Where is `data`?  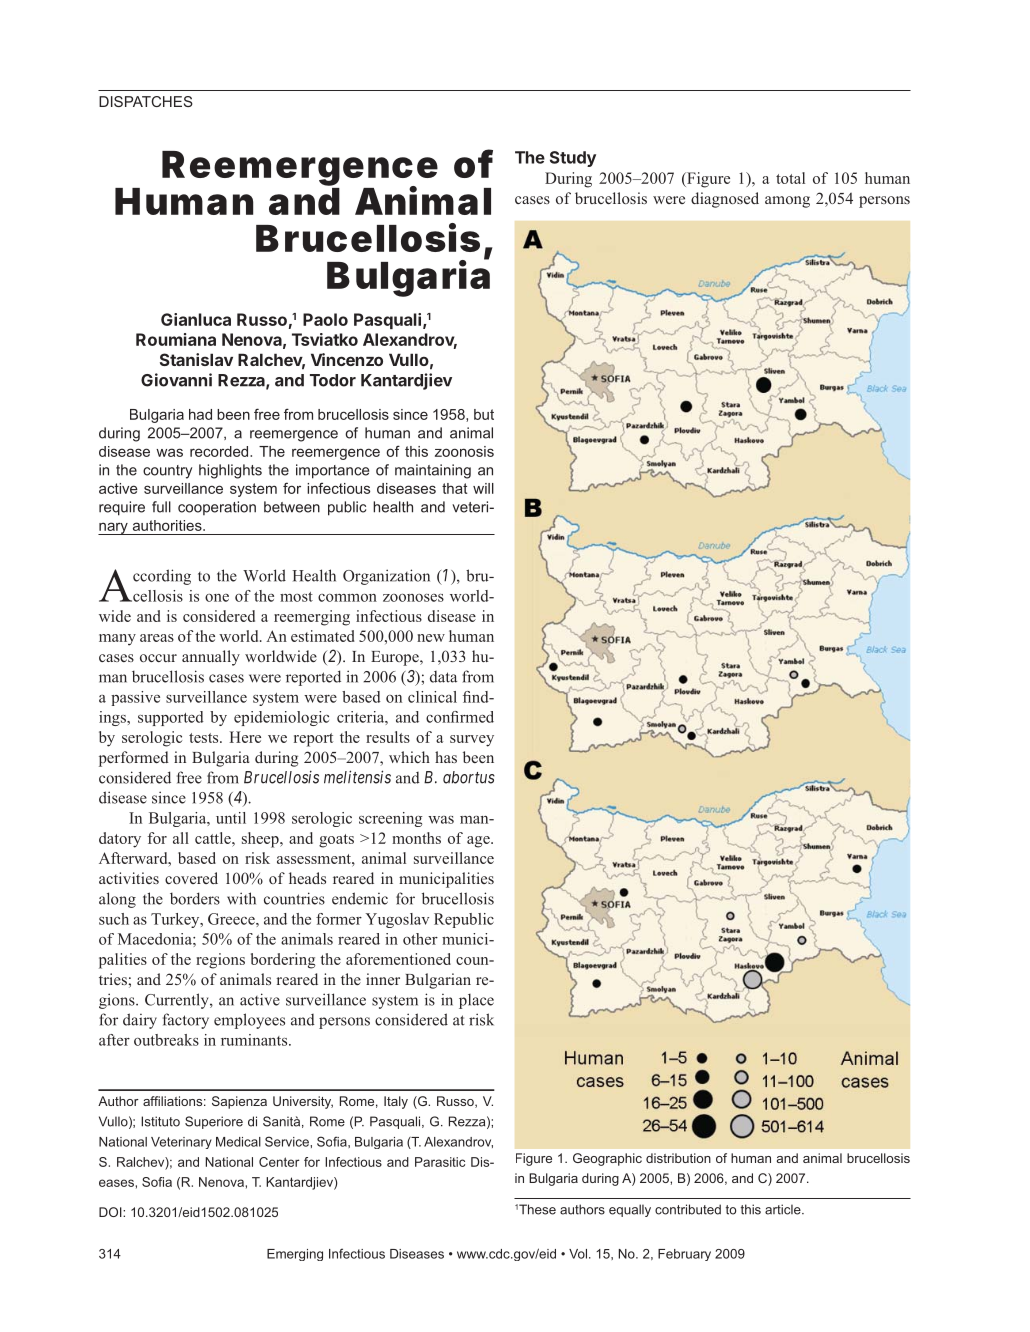
data is located at coordinates (443, 677).
